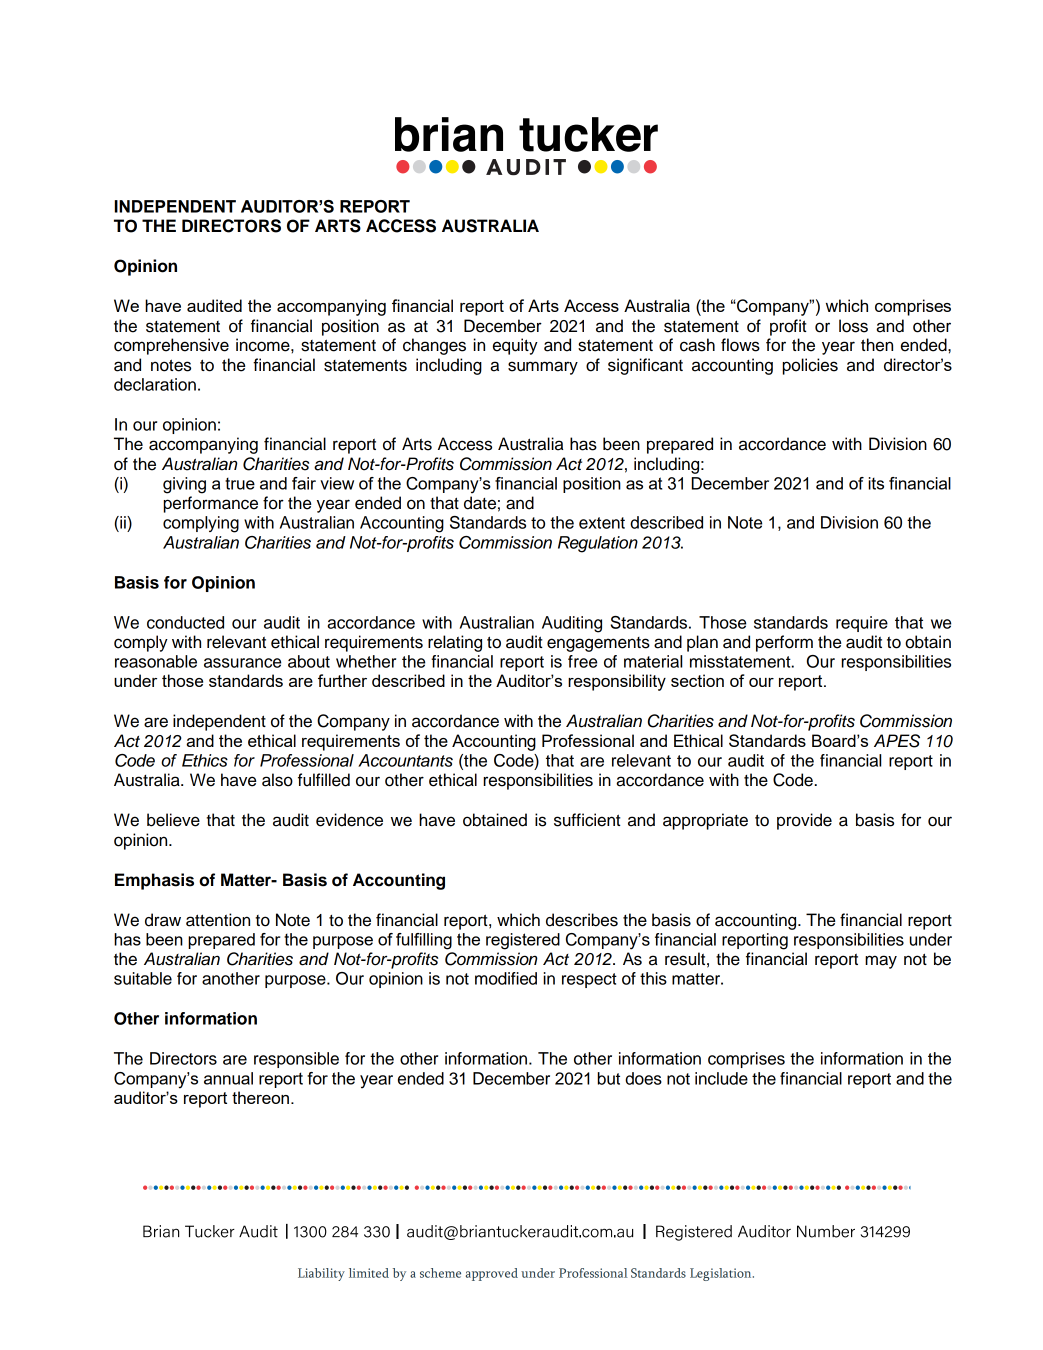 This image has width=1043, height=1350. I want to click on policies, so click(810, 366).
